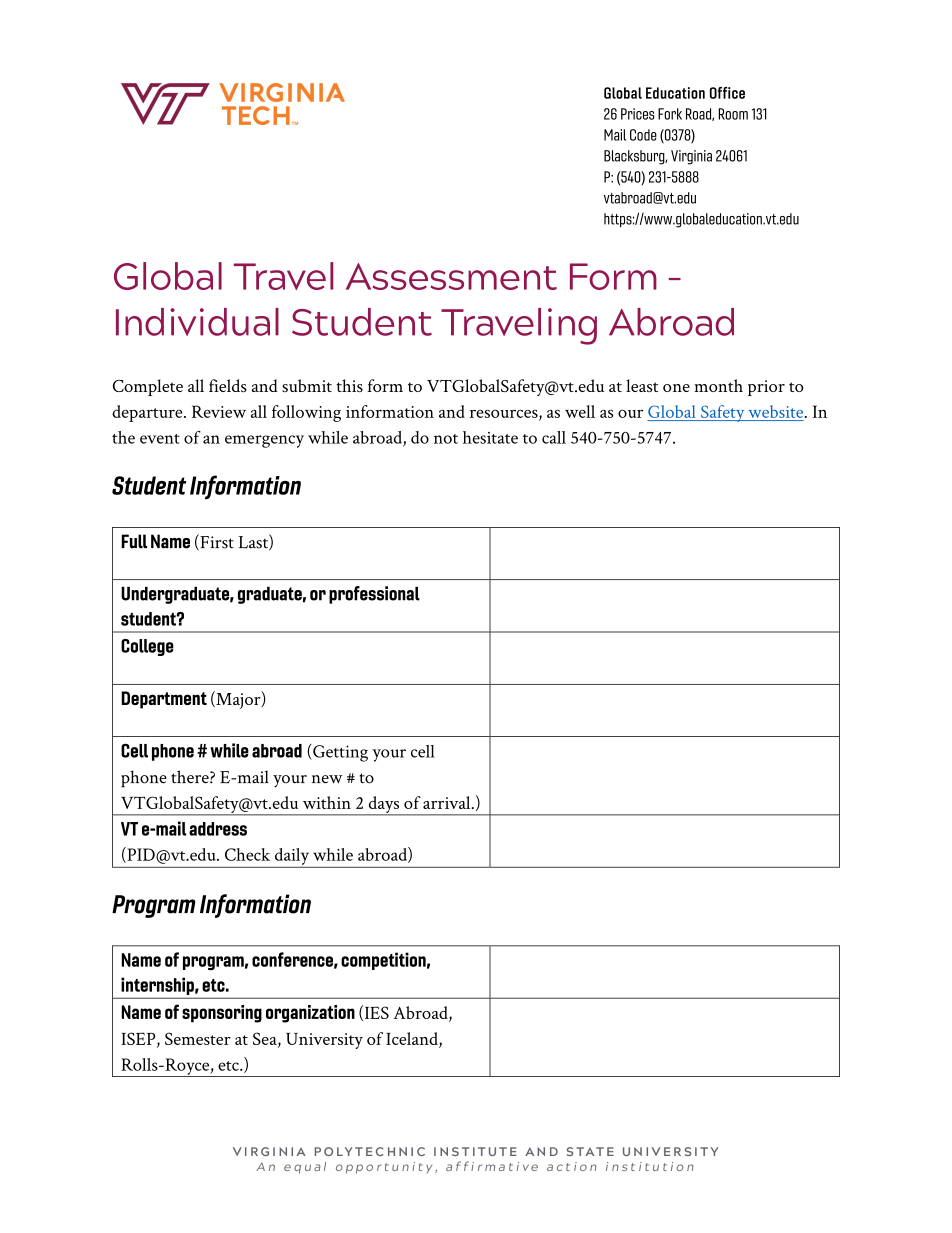 This screenshot has height=1233, width=952. What do you see at coordinates (718, 385) in the screenshot?
I see `month` at bounding box center [718, 385].
